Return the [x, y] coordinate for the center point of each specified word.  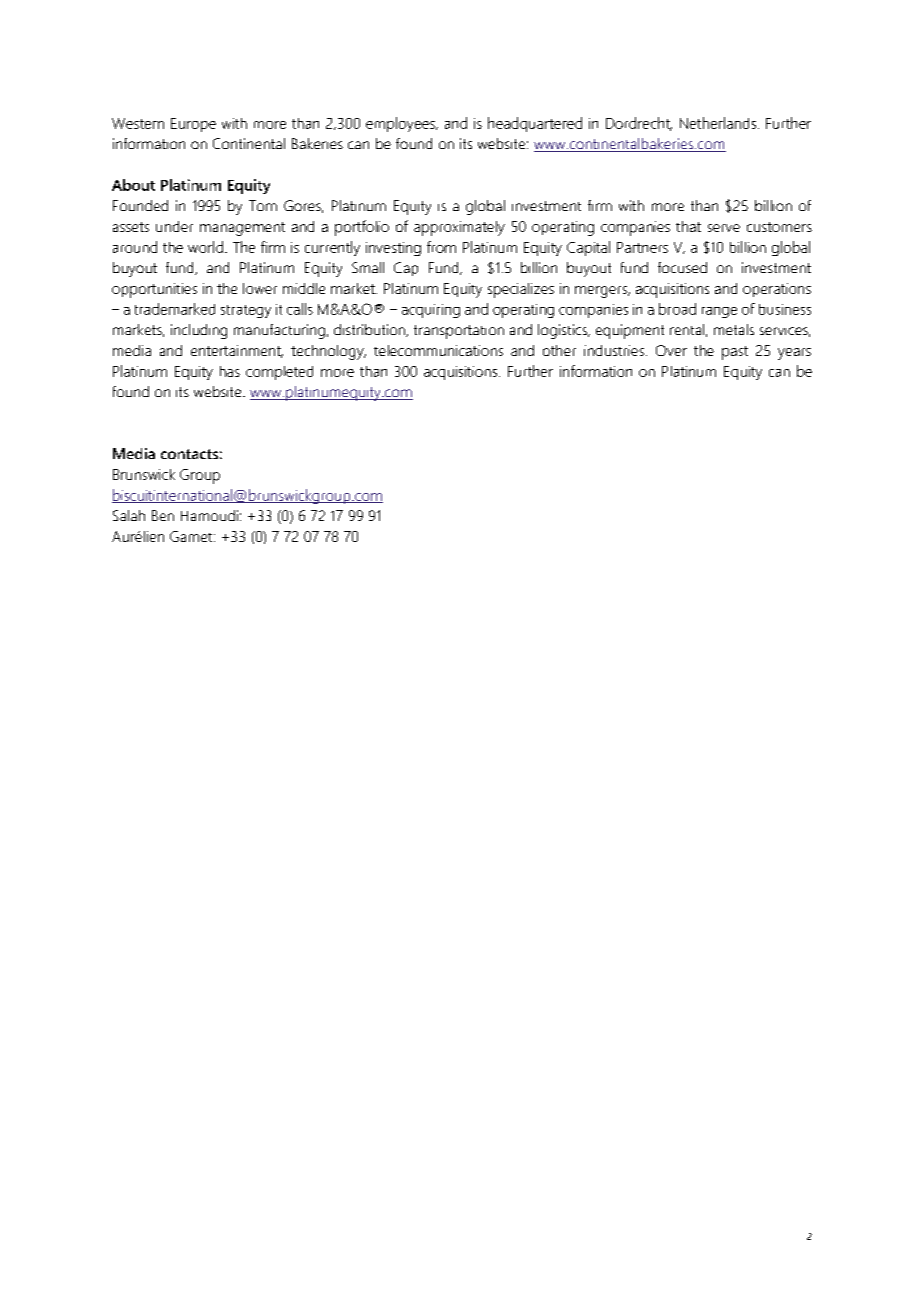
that [688, 226]
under [174, 226]
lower [260, 288]
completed [279, 373]
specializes [521, 290]
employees [401, 124]
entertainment [237, 351]
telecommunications [438, 350]
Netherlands [718, 123]
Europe [193, 125]
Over [671, 350]
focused [682, 267]
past [735, 353]
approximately [459, 228]
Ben [163, 515]
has [230, 371]
